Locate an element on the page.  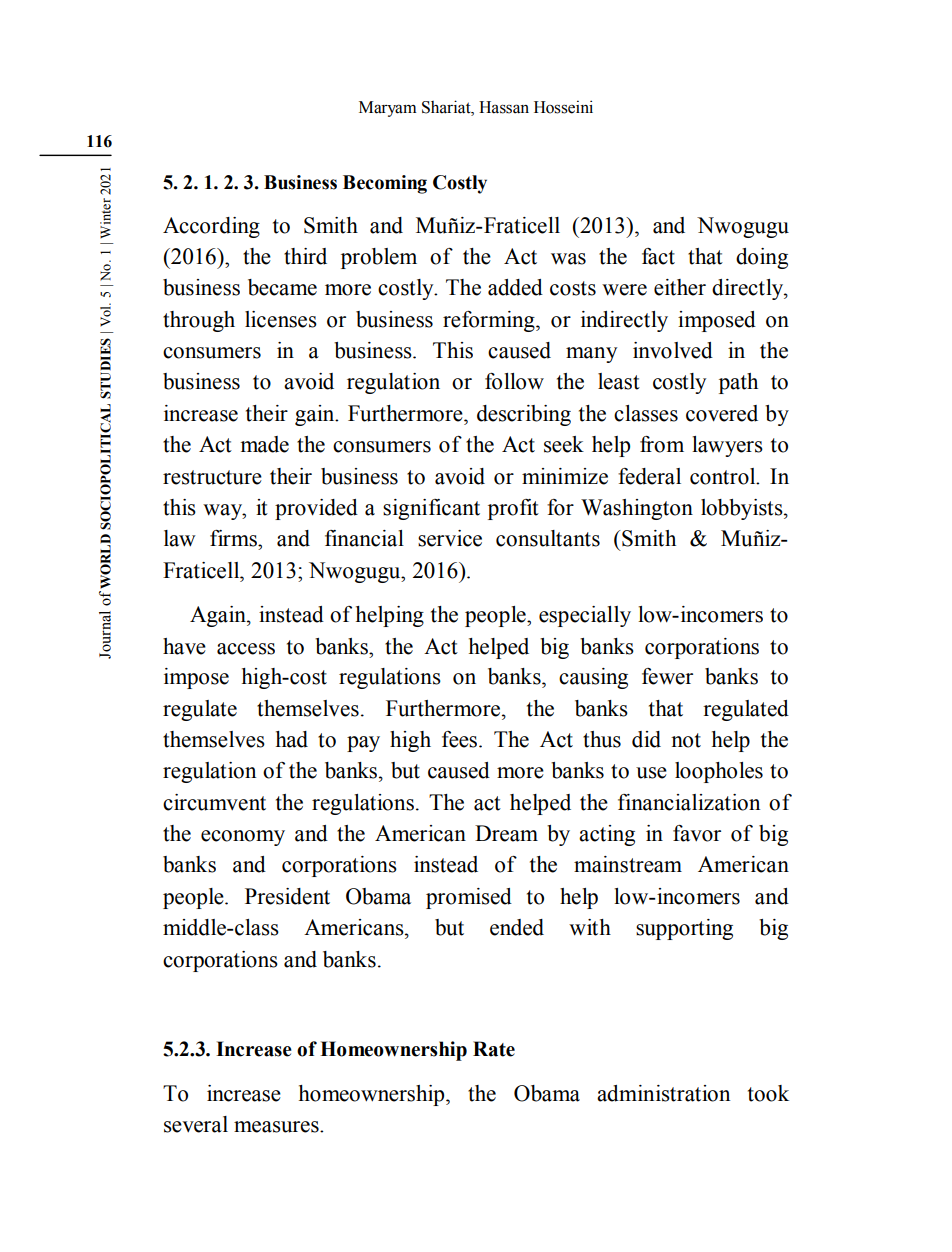
measures is located at coordinates (277, 1127).
